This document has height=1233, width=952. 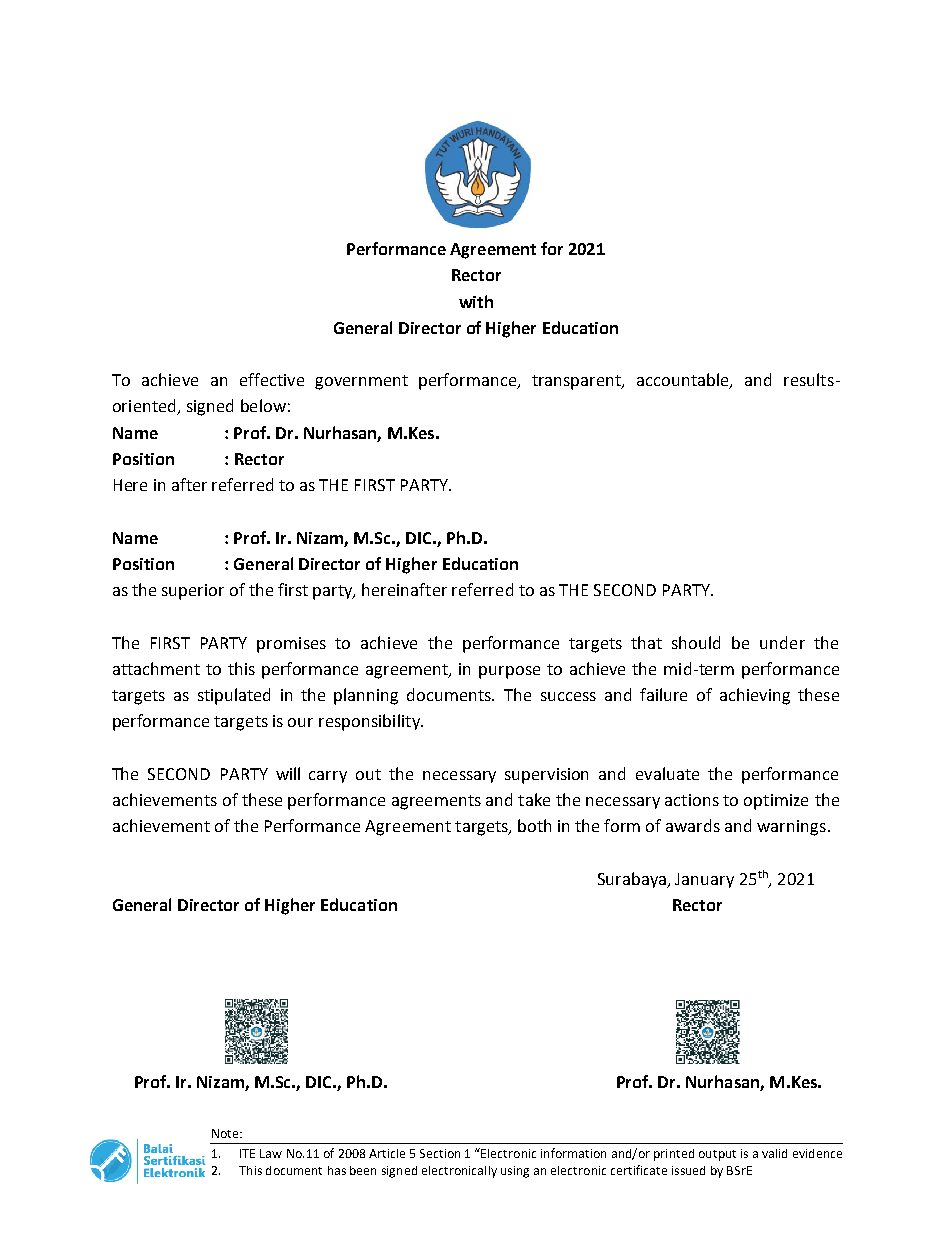 What do you see at coordinates (247, 1153) in the document?
I see `ITE` at bounding box center [247, 1153].
